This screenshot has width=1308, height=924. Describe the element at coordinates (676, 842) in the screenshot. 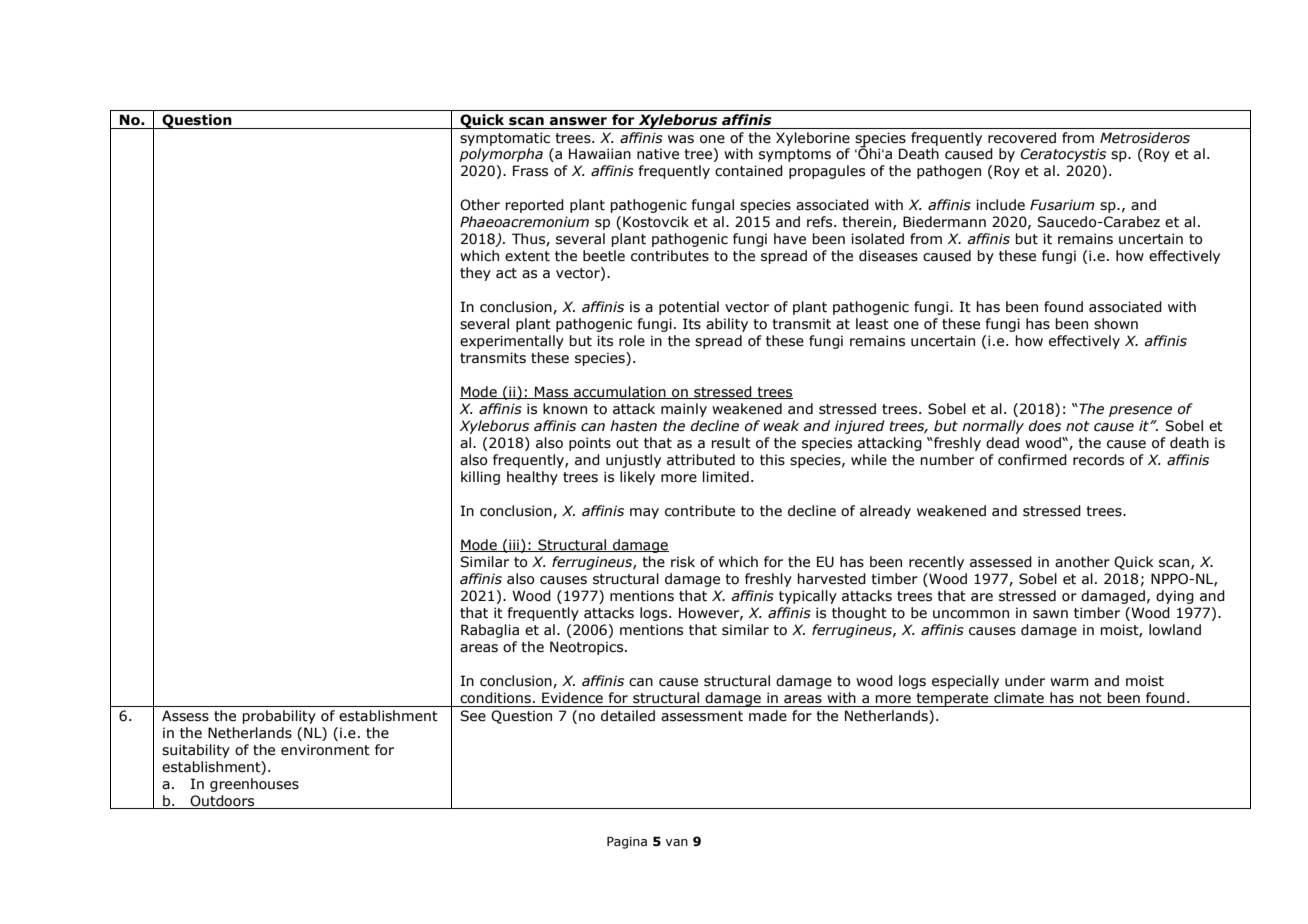

I see `van` at that location.
